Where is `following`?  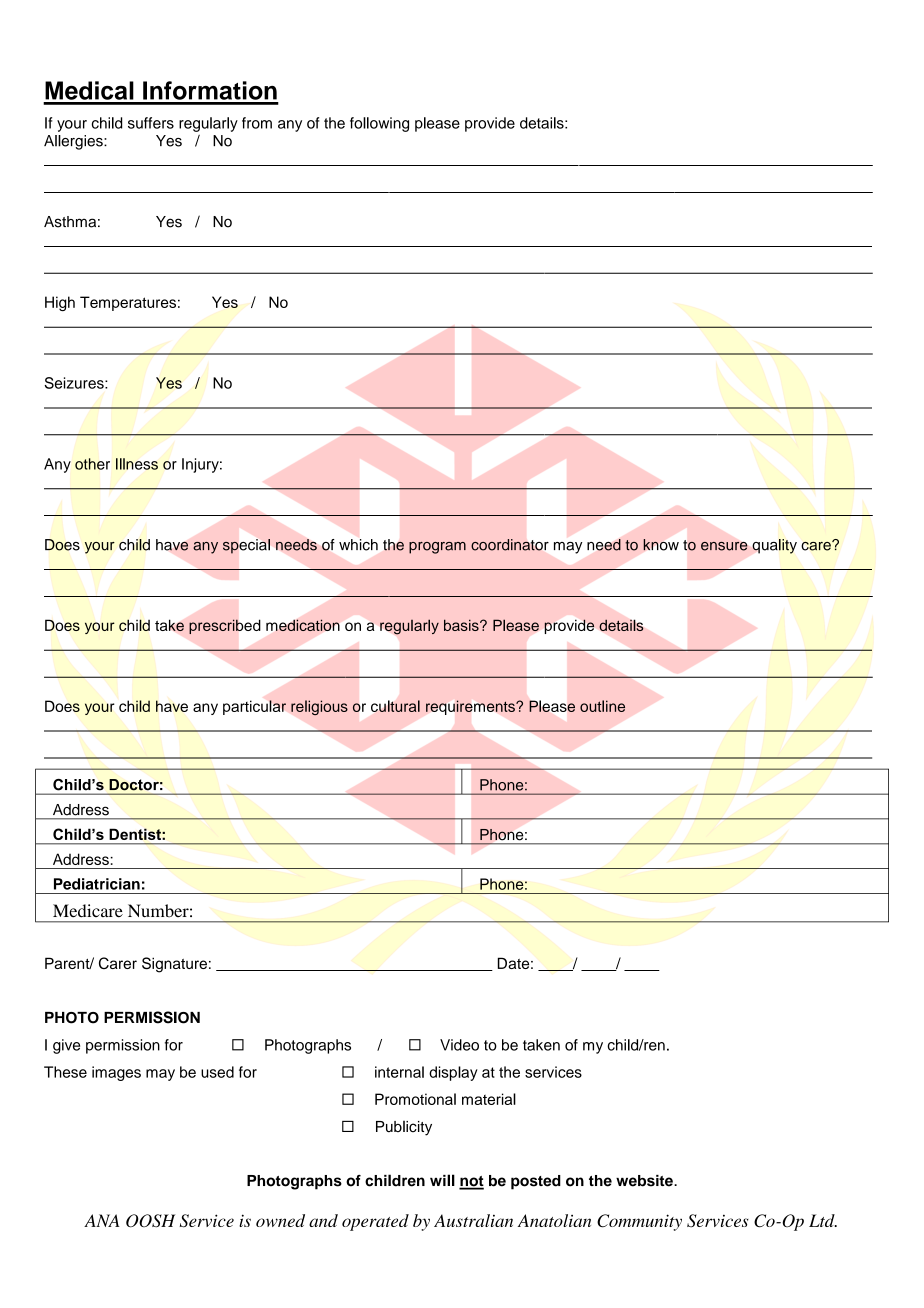 following is located at coordinates (379, 124).
